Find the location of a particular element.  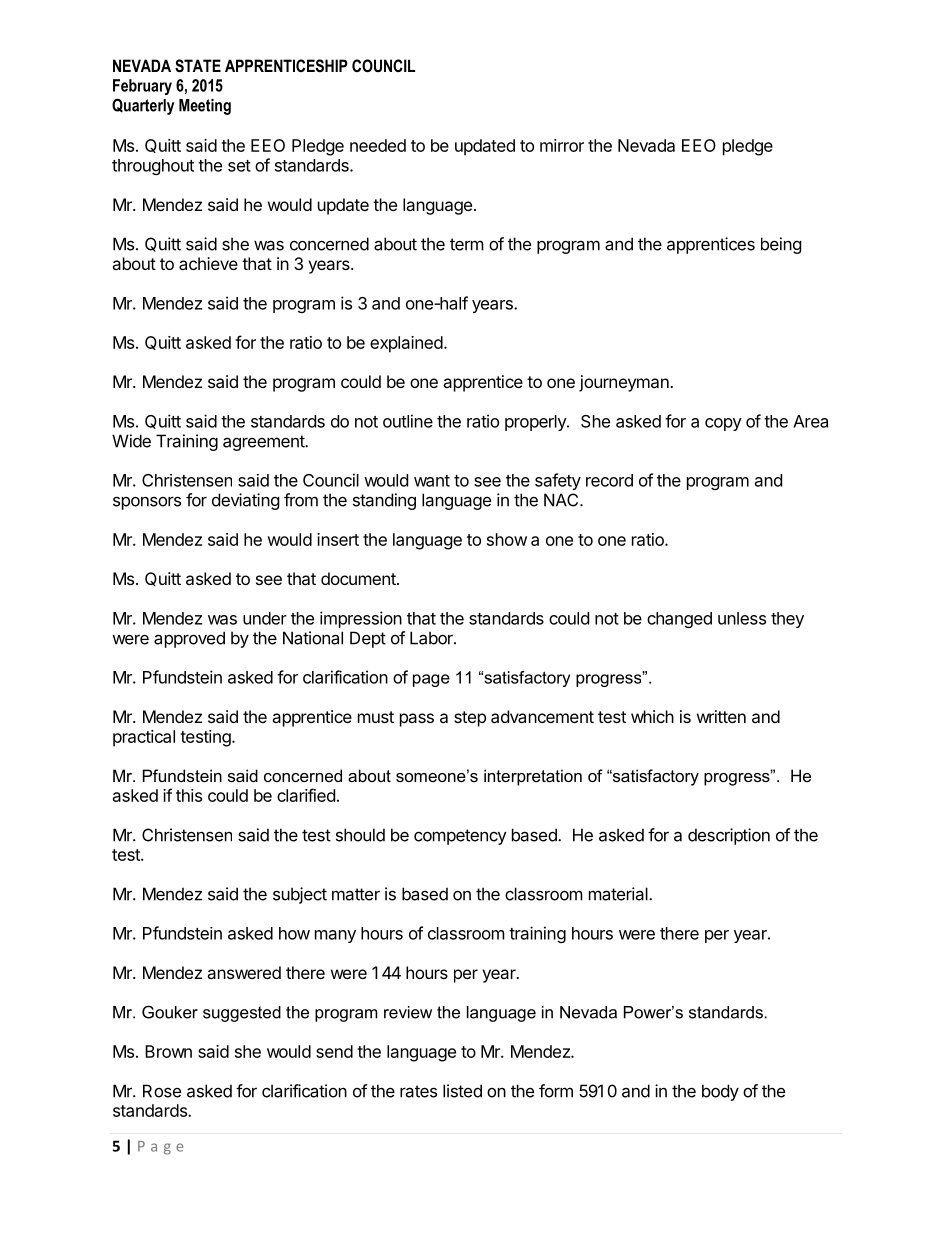

body is located at coordinates (720, 1092).
